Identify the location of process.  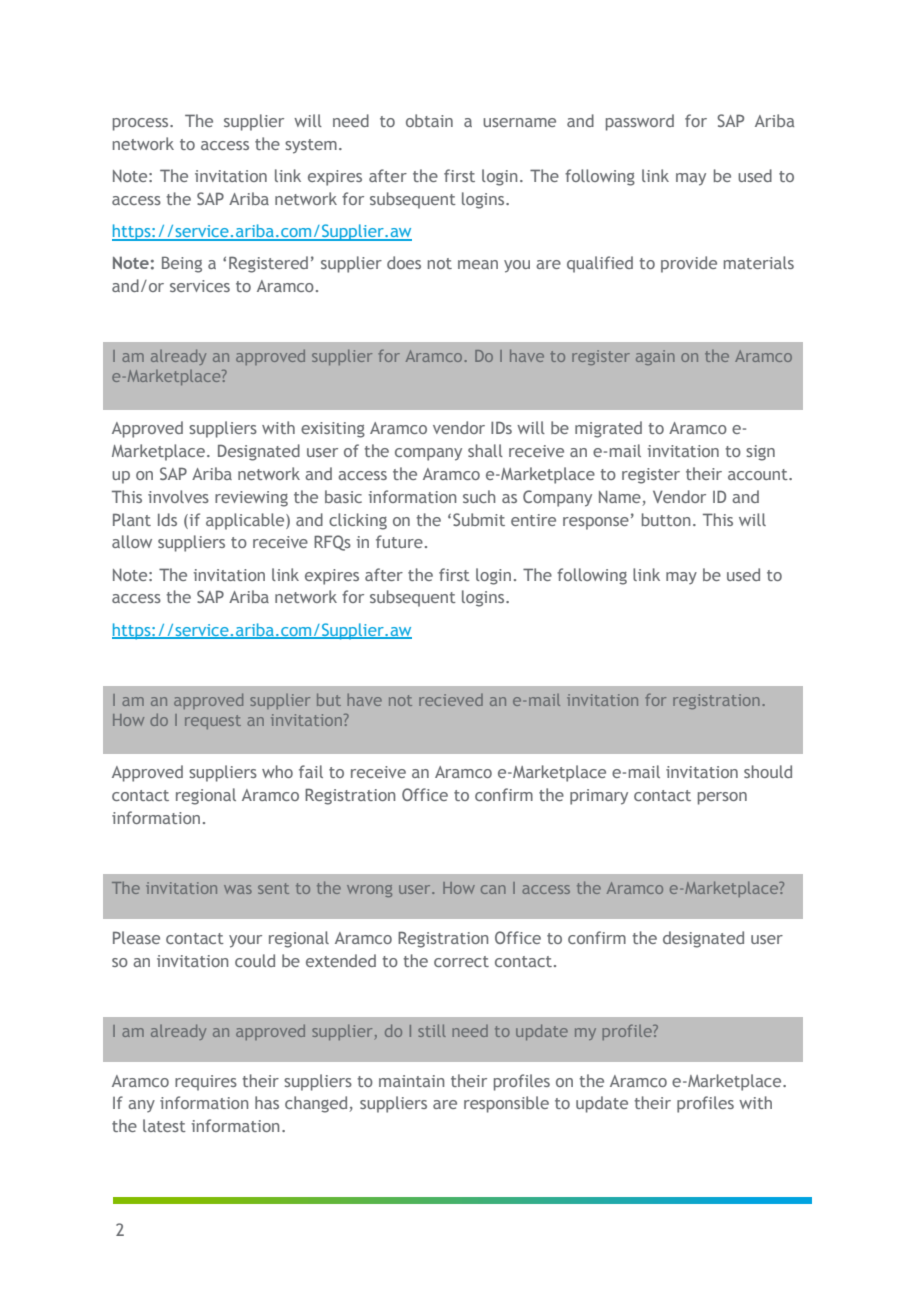
(142, 124).
